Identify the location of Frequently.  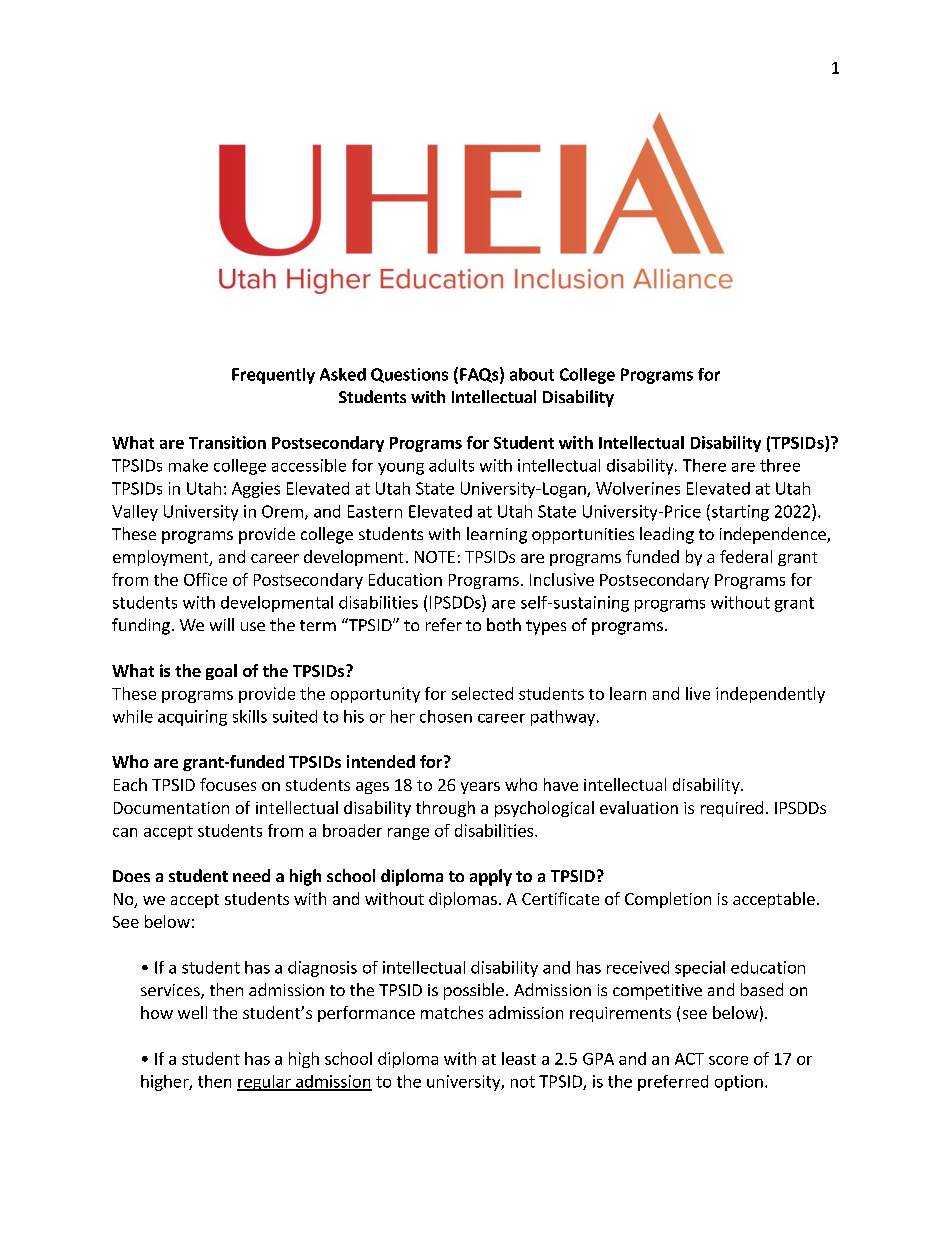
(273, 376).
